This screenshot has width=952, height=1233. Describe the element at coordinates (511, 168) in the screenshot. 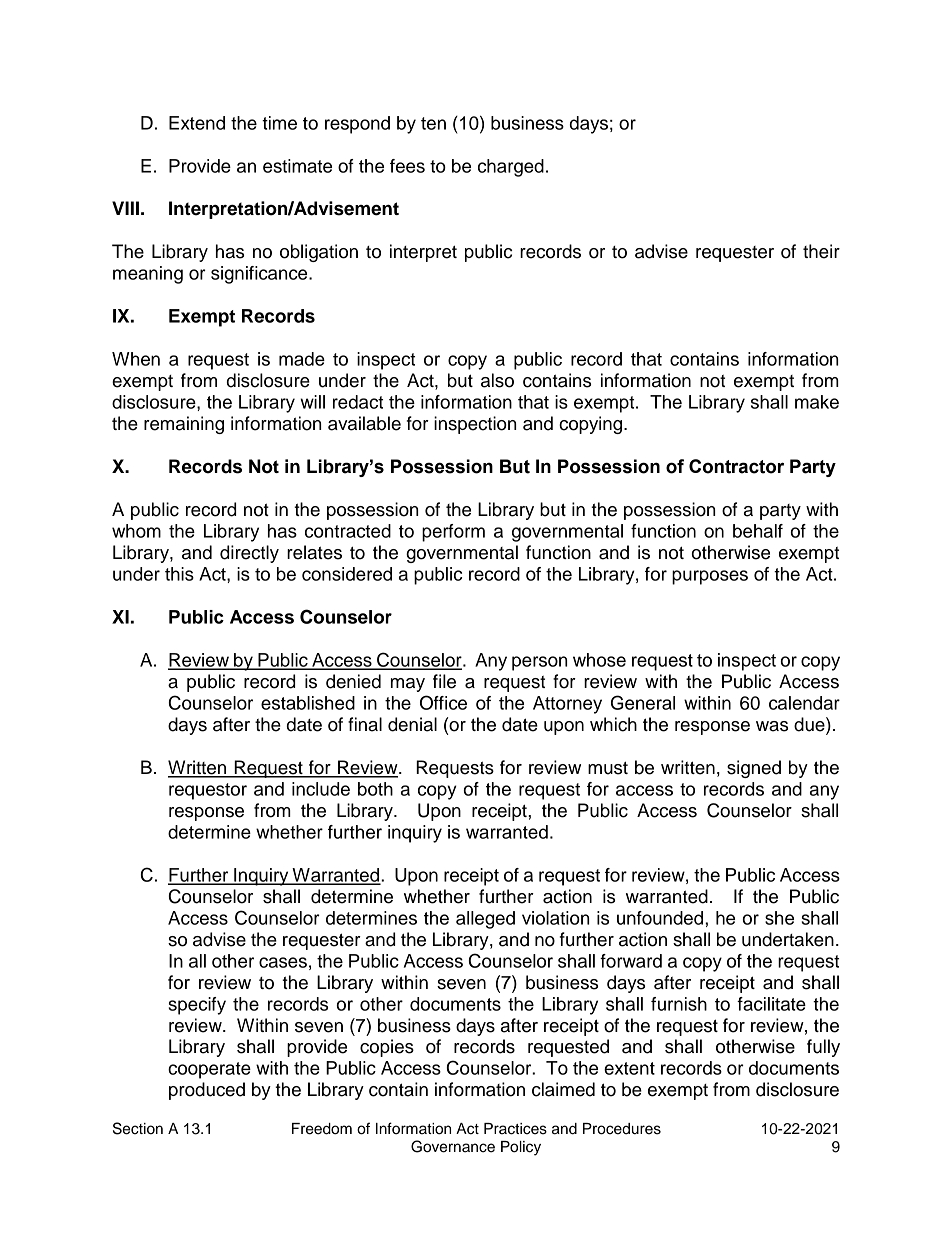

I see `charged` at that location.
